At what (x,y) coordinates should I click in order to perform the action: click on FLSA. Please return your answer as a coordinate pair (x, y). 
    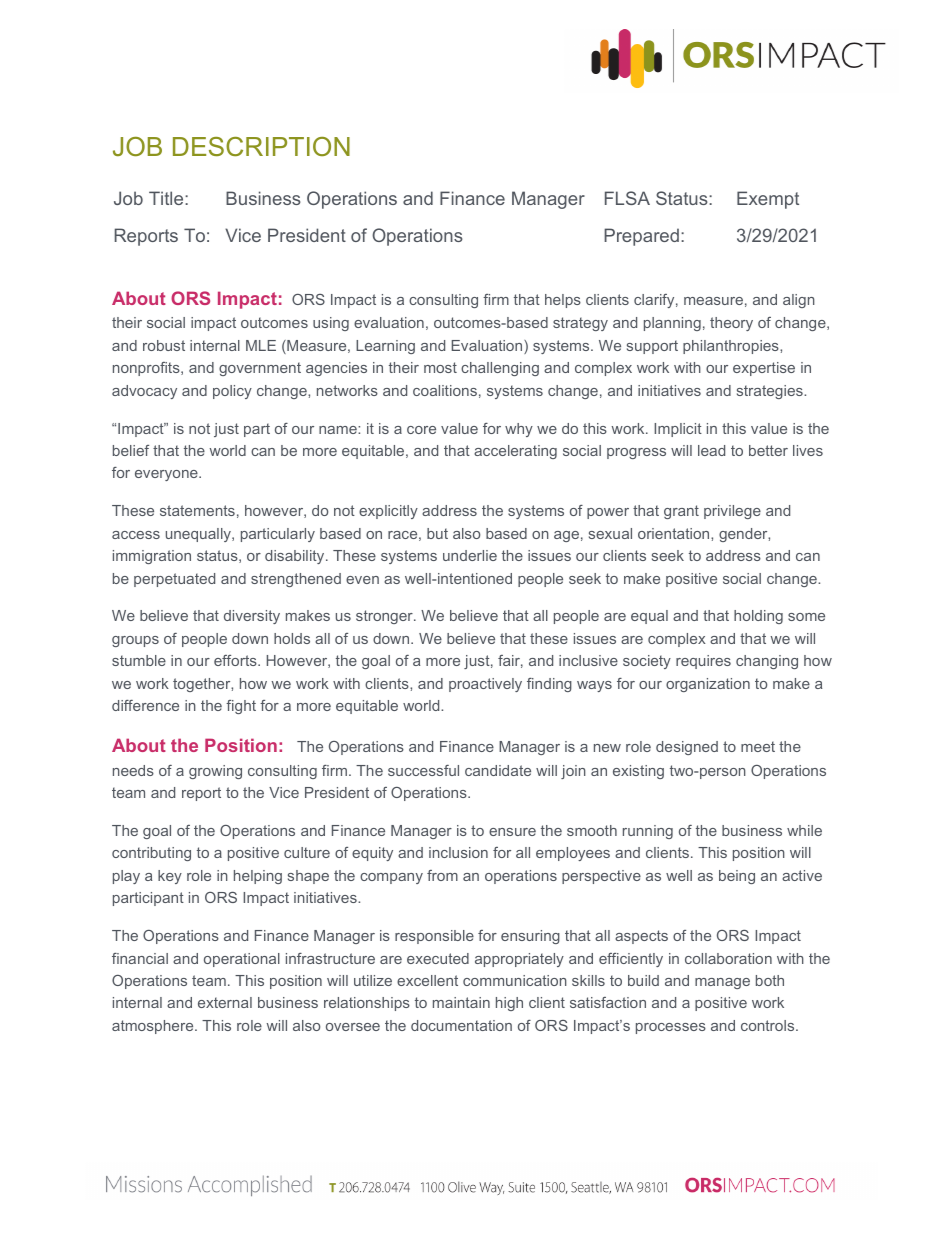
    Looking at the image, I should click on (627, 198).
